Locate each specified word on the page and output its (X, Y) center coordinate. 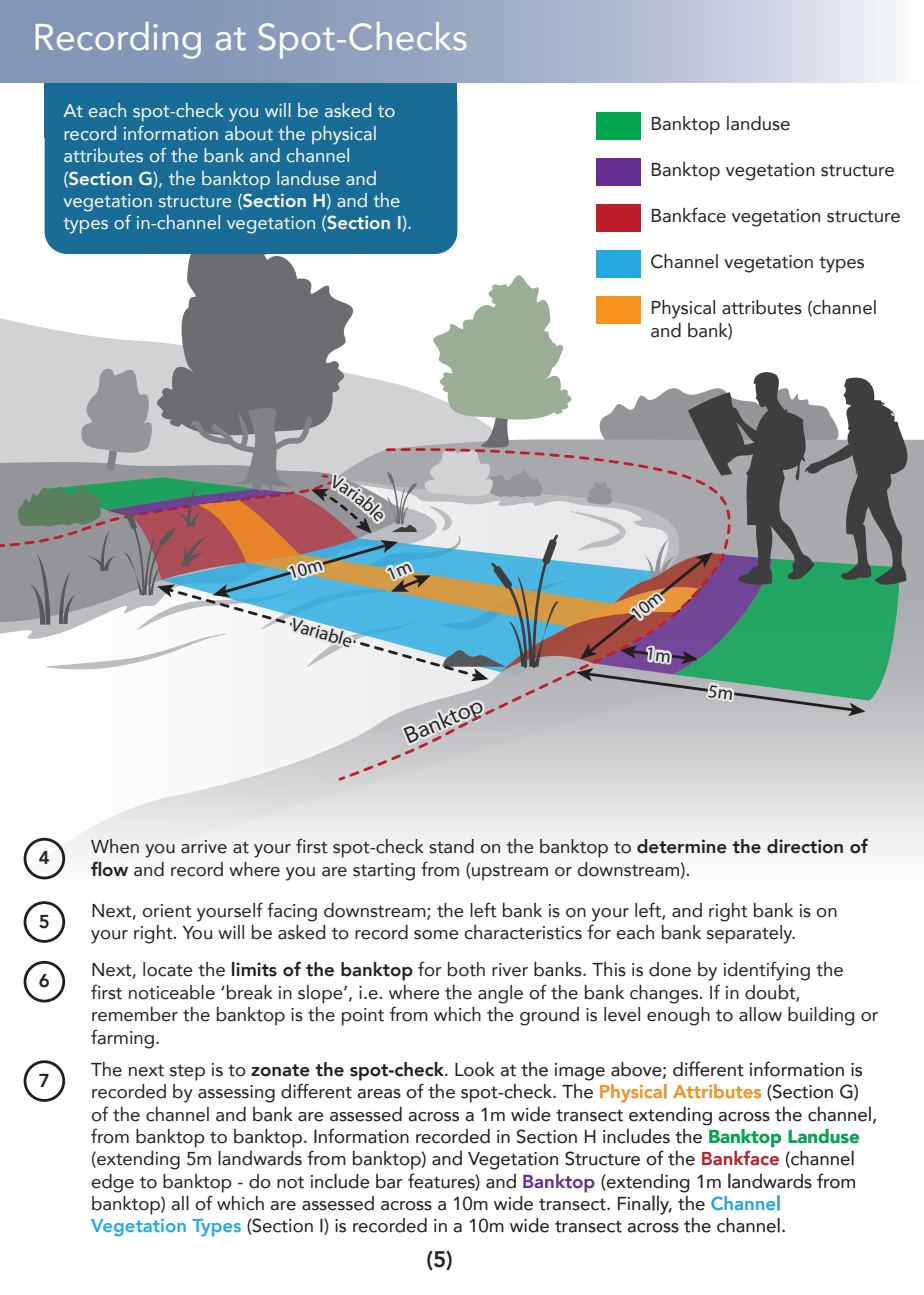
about (249, 133)
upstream (509, 872)
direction (805, 846)
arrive (204, 847)
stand (451, 846)
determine (682, 846)
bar (389, 1181)
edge (112, 1183)
